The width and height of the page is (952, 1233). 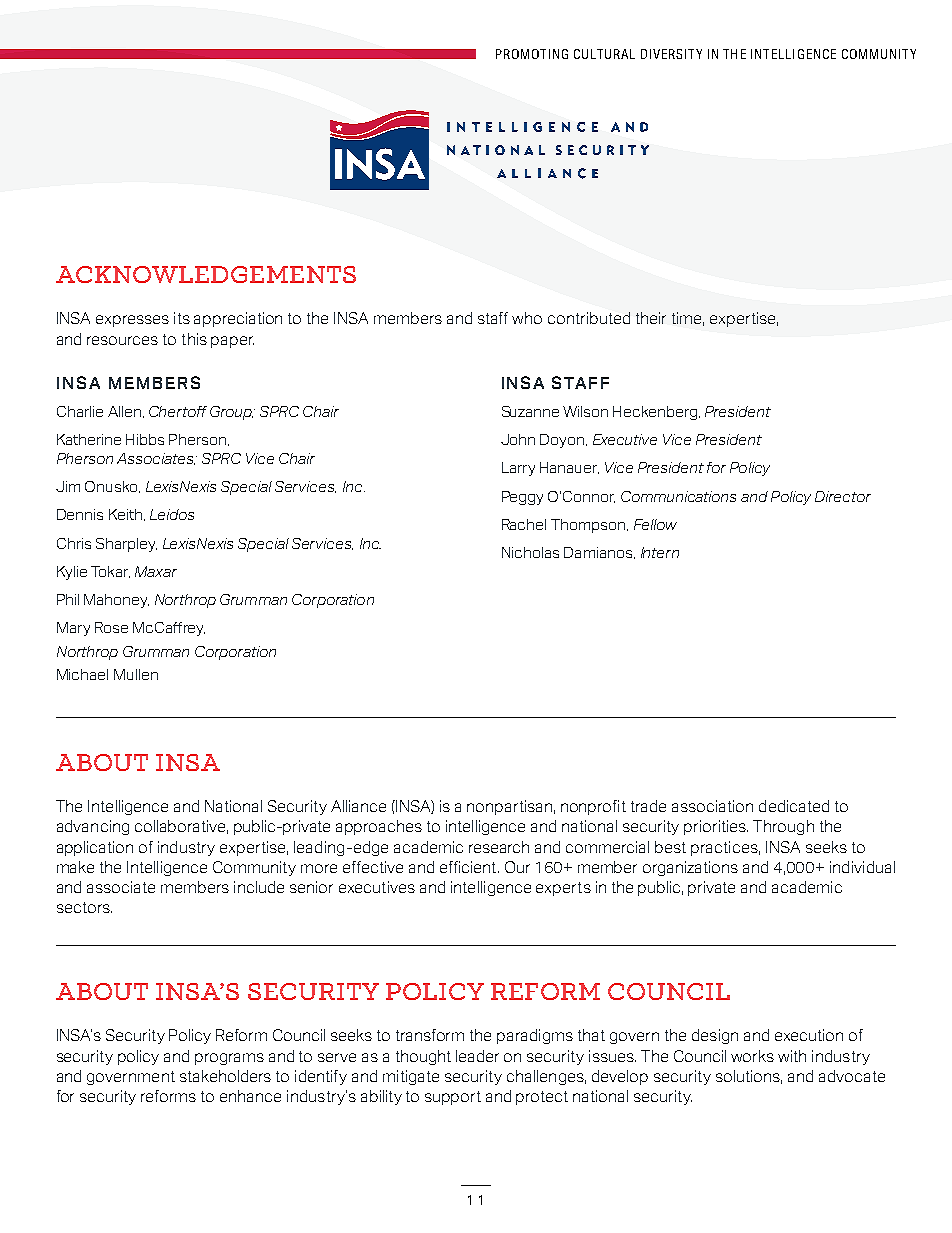 I want to click on collaborative, so click(x=181, y=827).
